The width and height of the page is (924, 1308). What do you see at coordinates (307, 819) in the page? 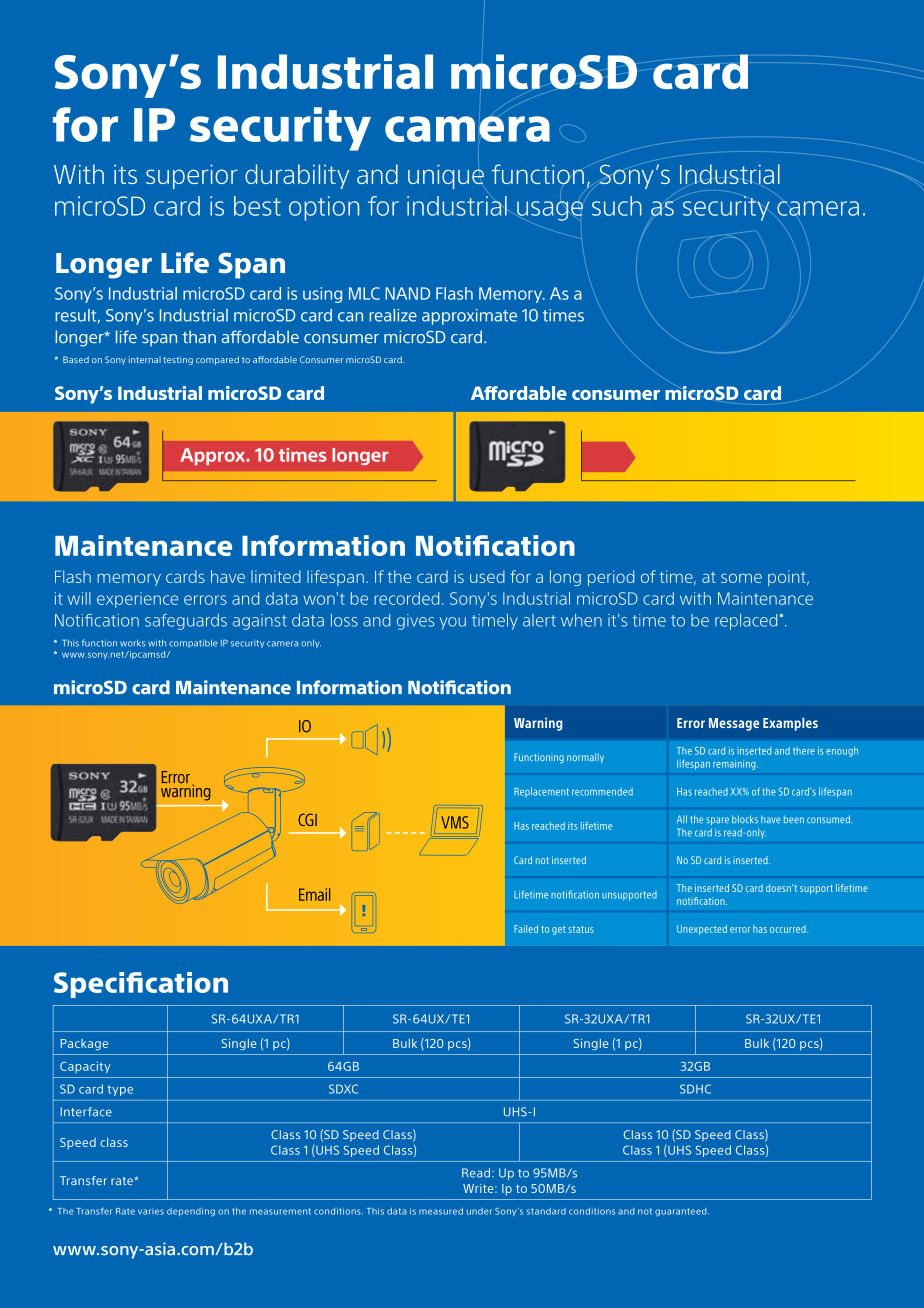
I see `CGI` at bounding box center [307, 819].
